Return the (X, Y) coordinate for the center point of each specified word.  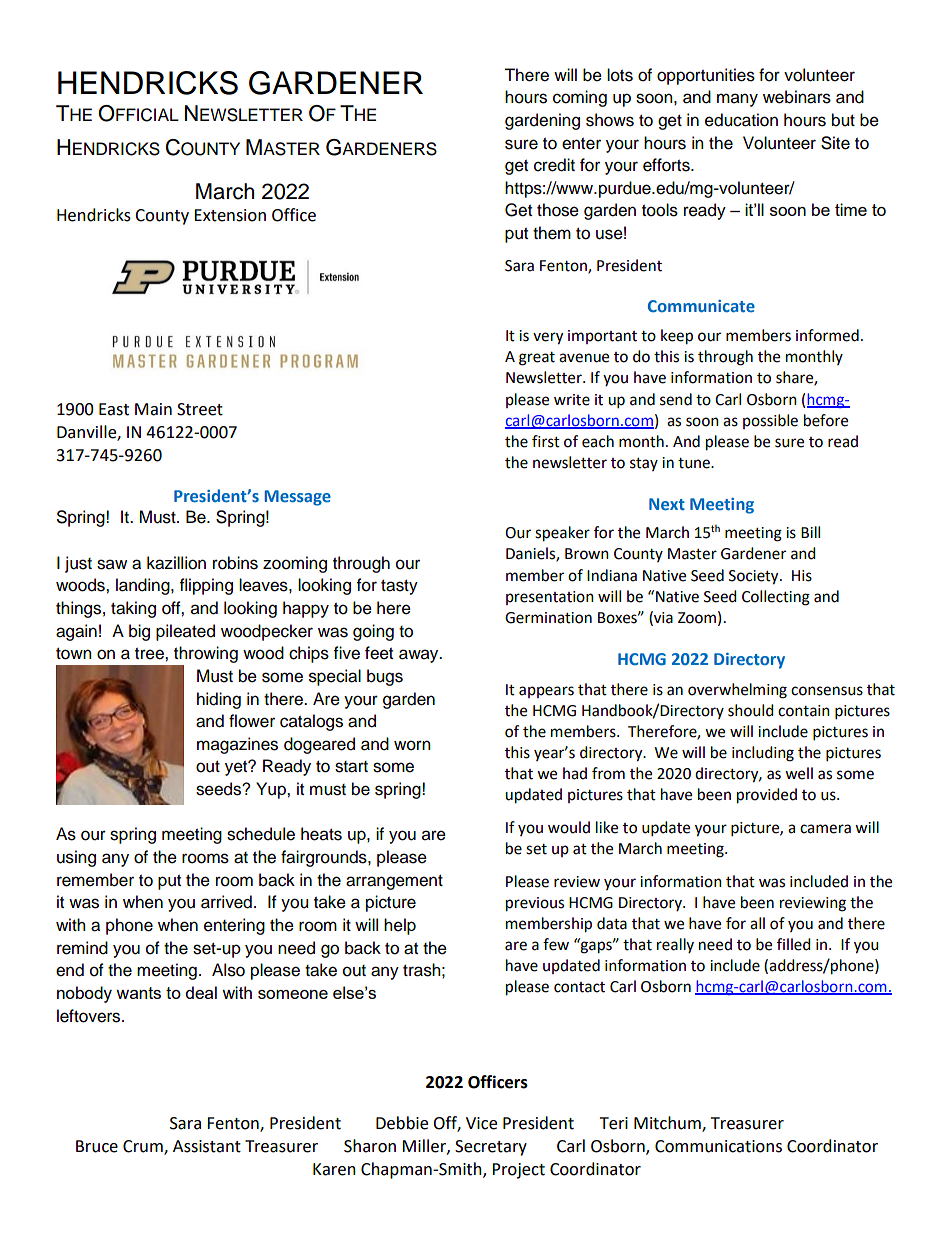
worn (412, 745)
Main (153, 409)
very (548, 338)
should (751, 710)
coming (580, 98)
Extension (230, 215)
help (400, 926)
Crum (144, 1147)
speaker (562, 534)
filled (794, 944)
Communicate (701, 306)
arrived (226, 902)
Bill (810, 532)
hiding (219, 700)
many (737, 100)
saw (112, 564)
